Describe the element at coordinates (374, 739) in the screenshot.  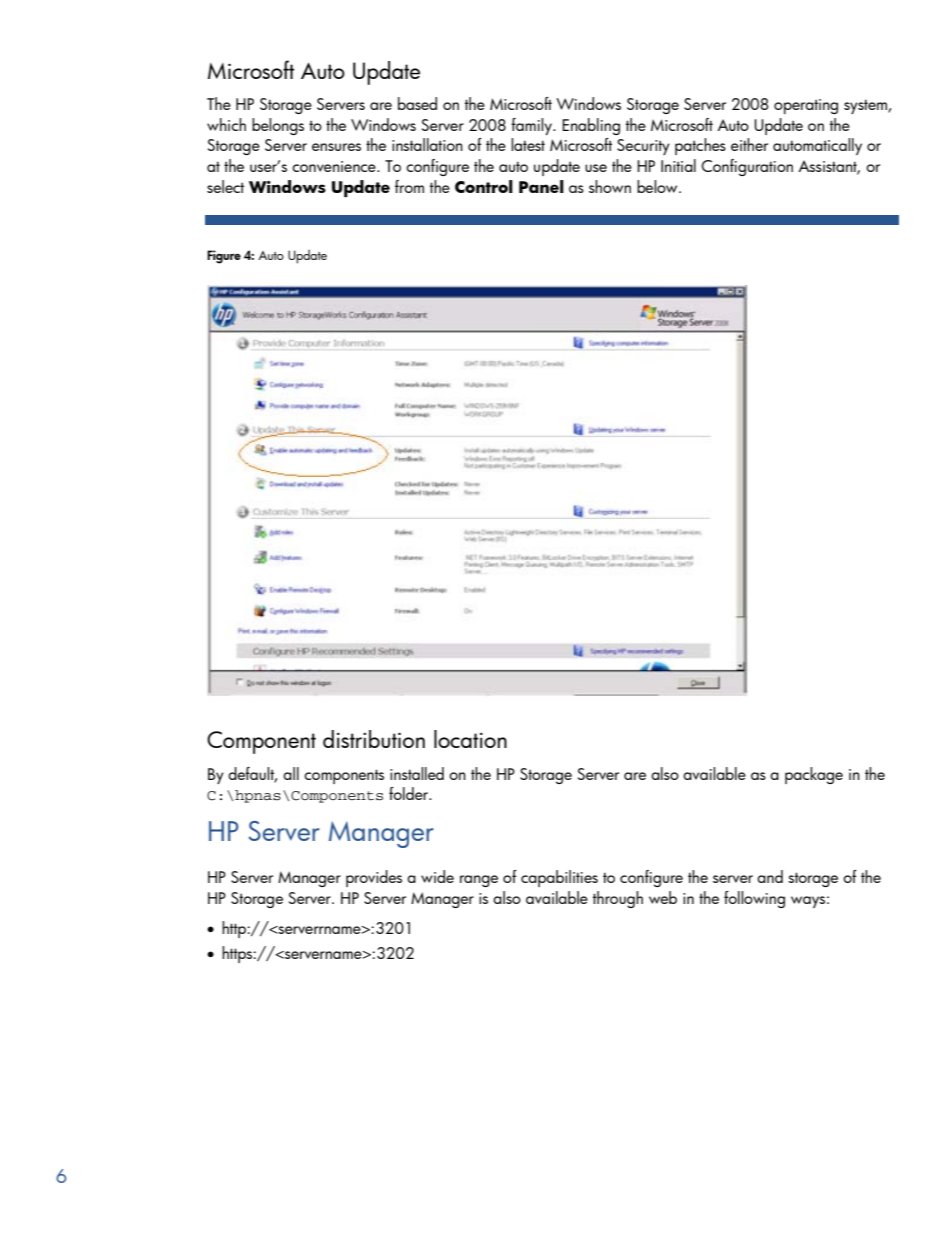
I see `distribution` at that location.
